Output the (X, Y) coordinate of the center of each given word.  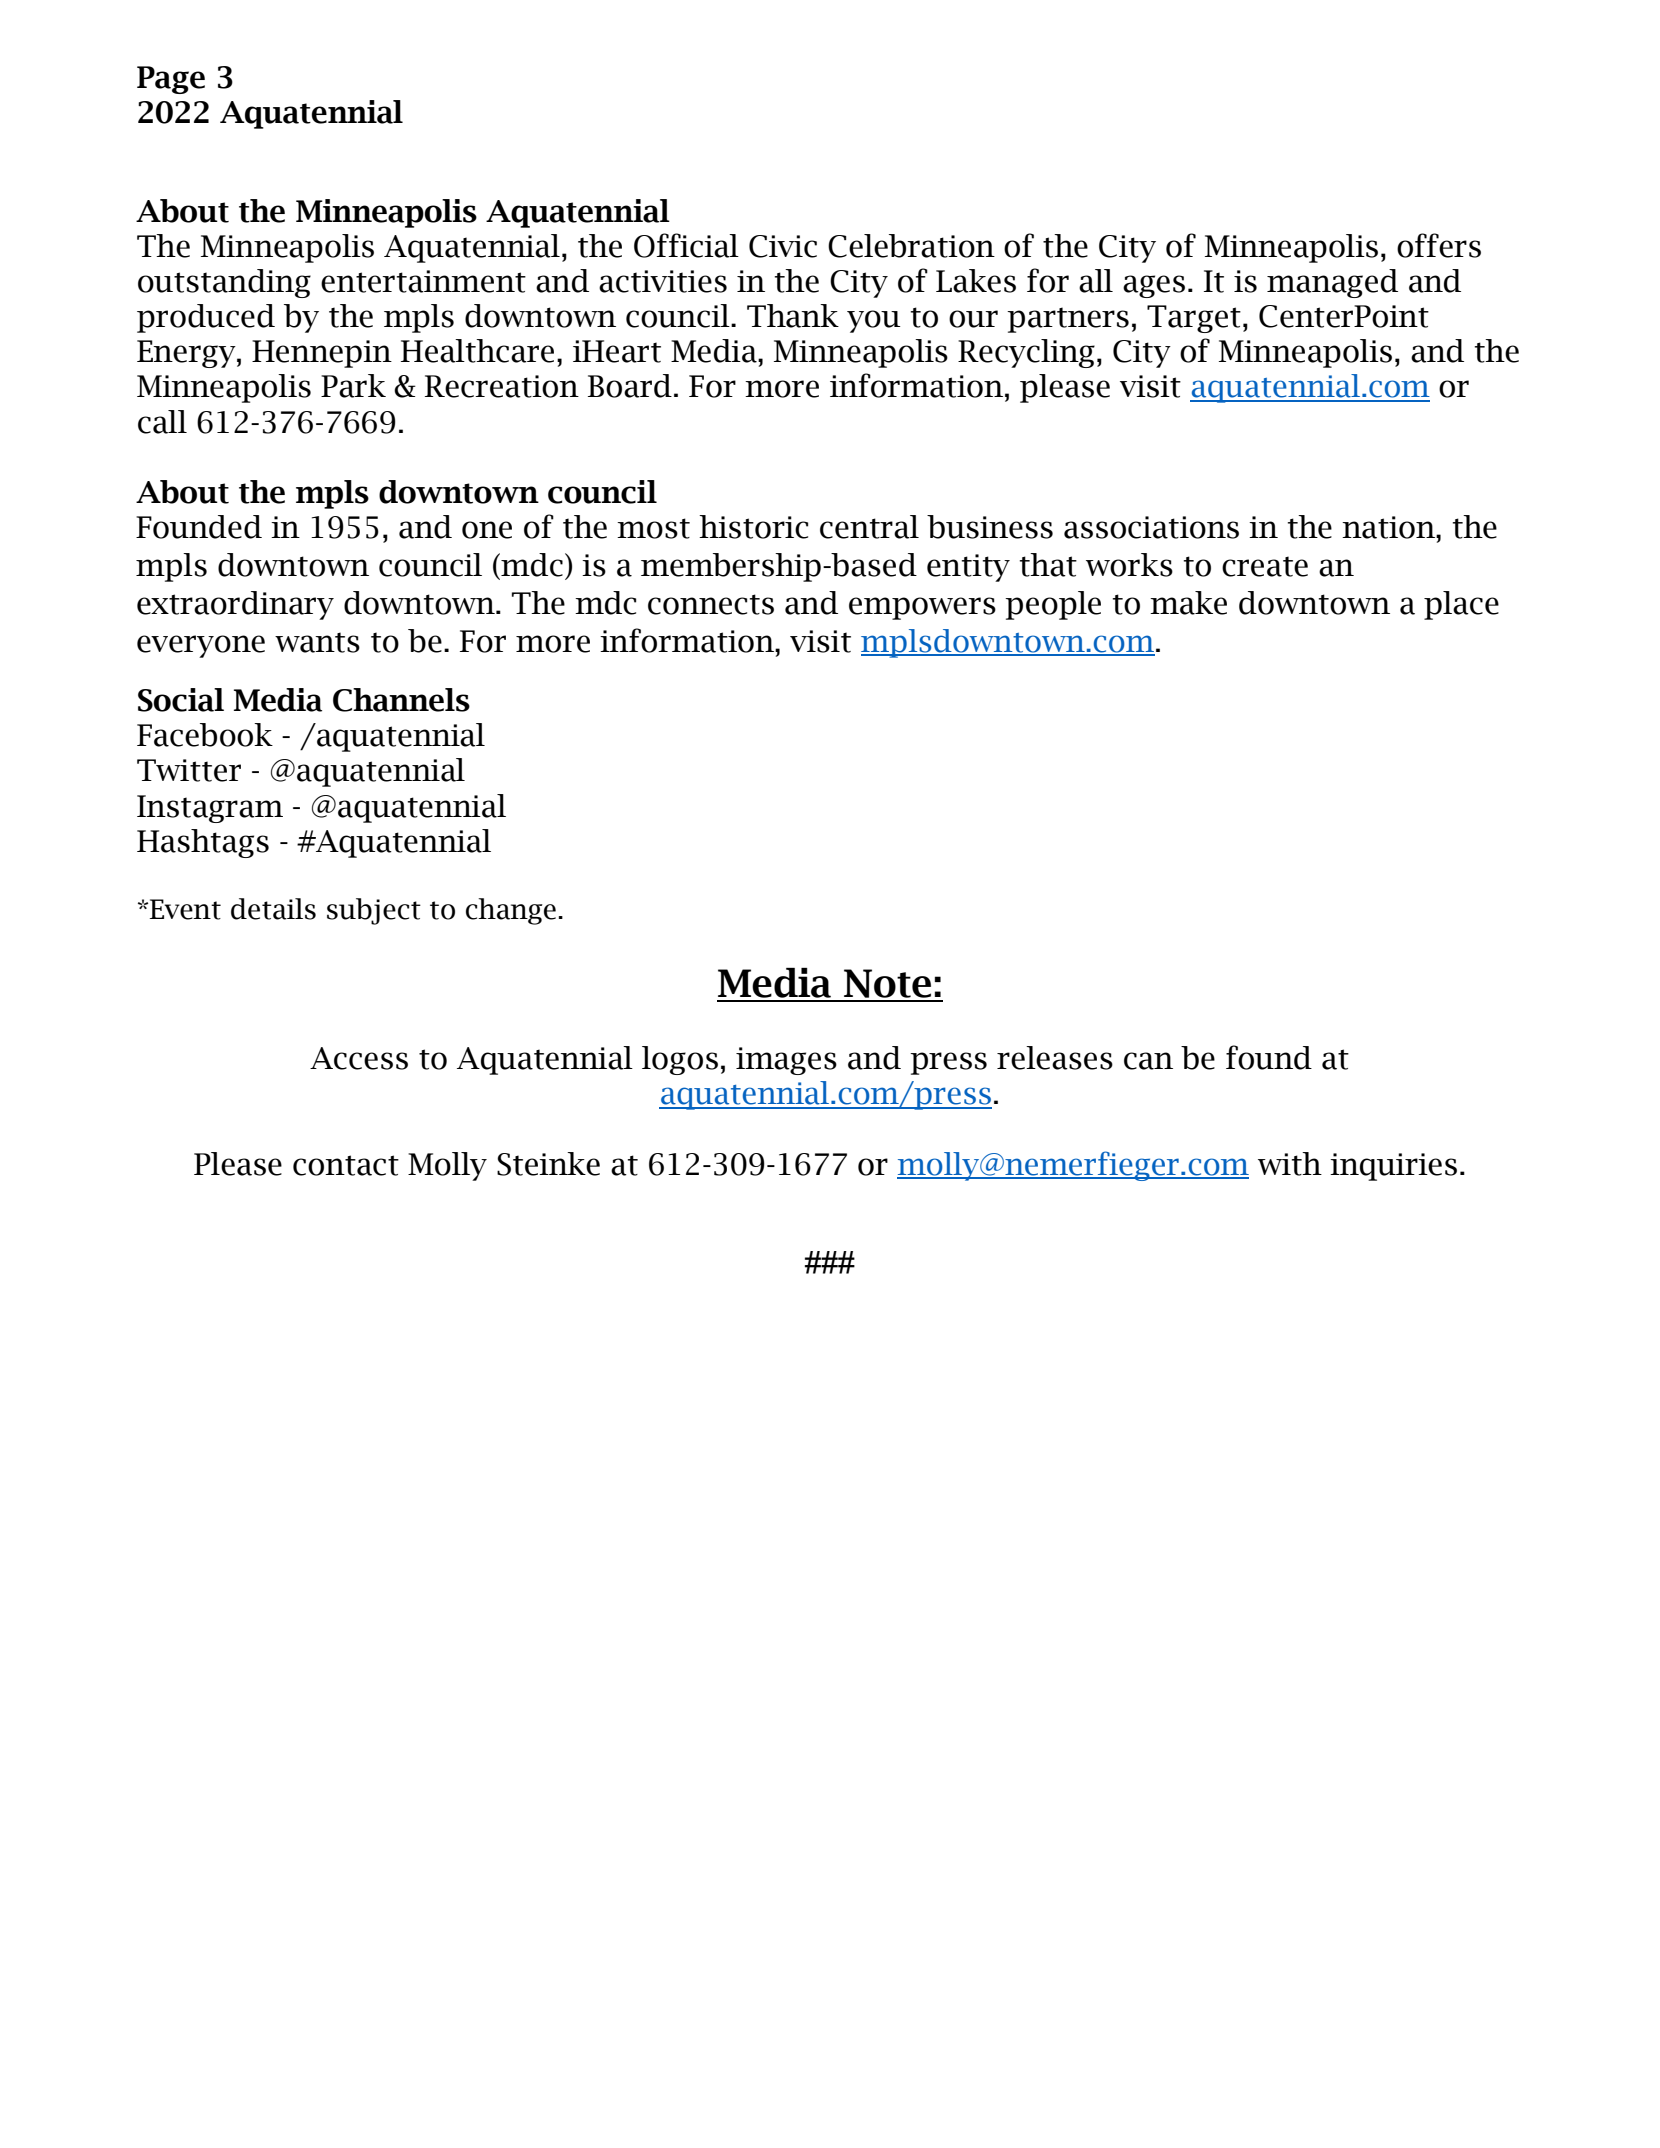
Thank (793, 316)
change (511, 911)
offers (1439, 245)
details (273, 909)
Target (1194, 319)
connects (711, 604)
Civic (783, 246)
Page (171, 80)
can (1148, 1061)
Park (353, 386)
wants (317, 642)
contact (346, 1165)
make (1188, 603)
